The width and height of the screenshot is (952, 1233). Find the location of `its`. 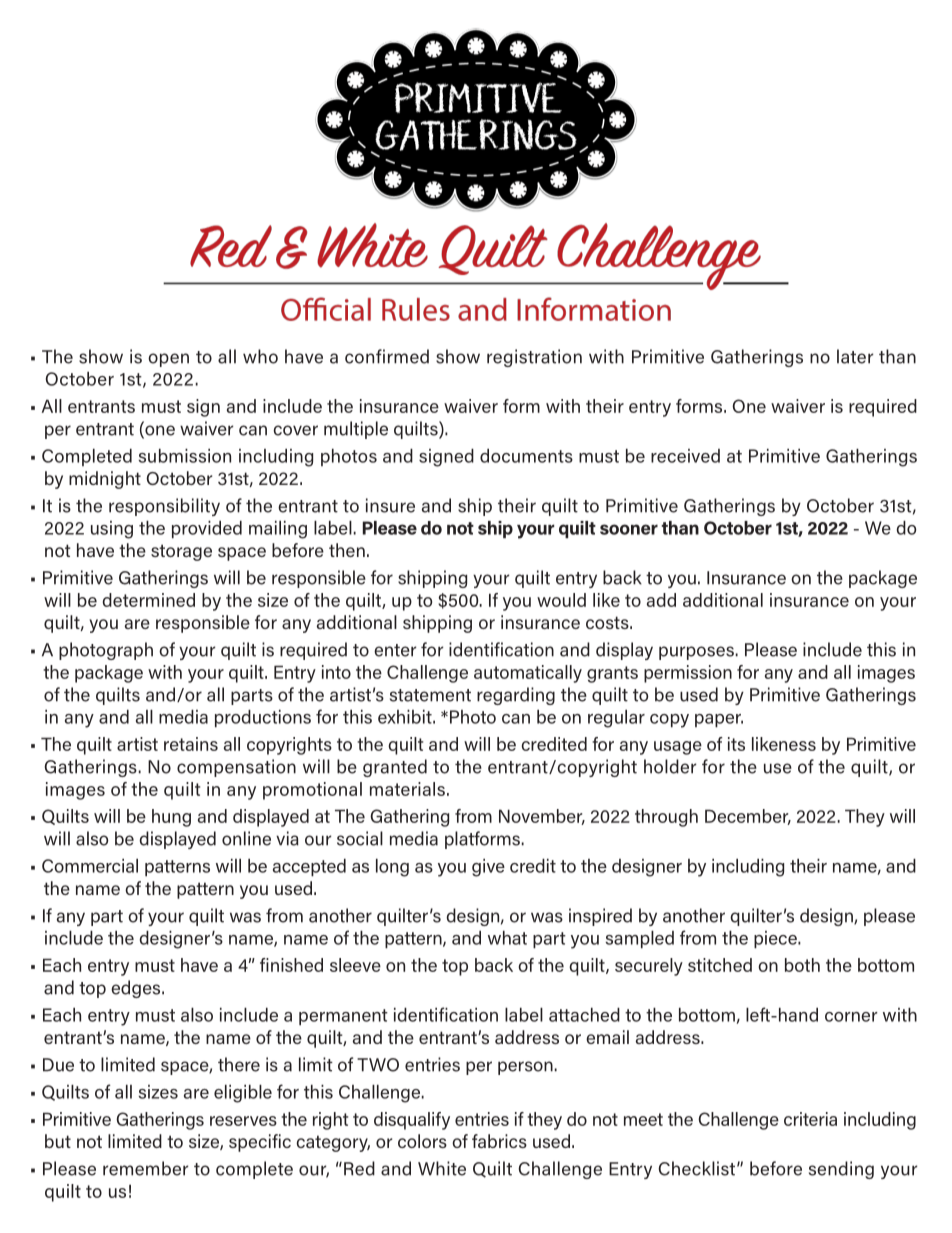

its is located at coordinates (736, 744).
